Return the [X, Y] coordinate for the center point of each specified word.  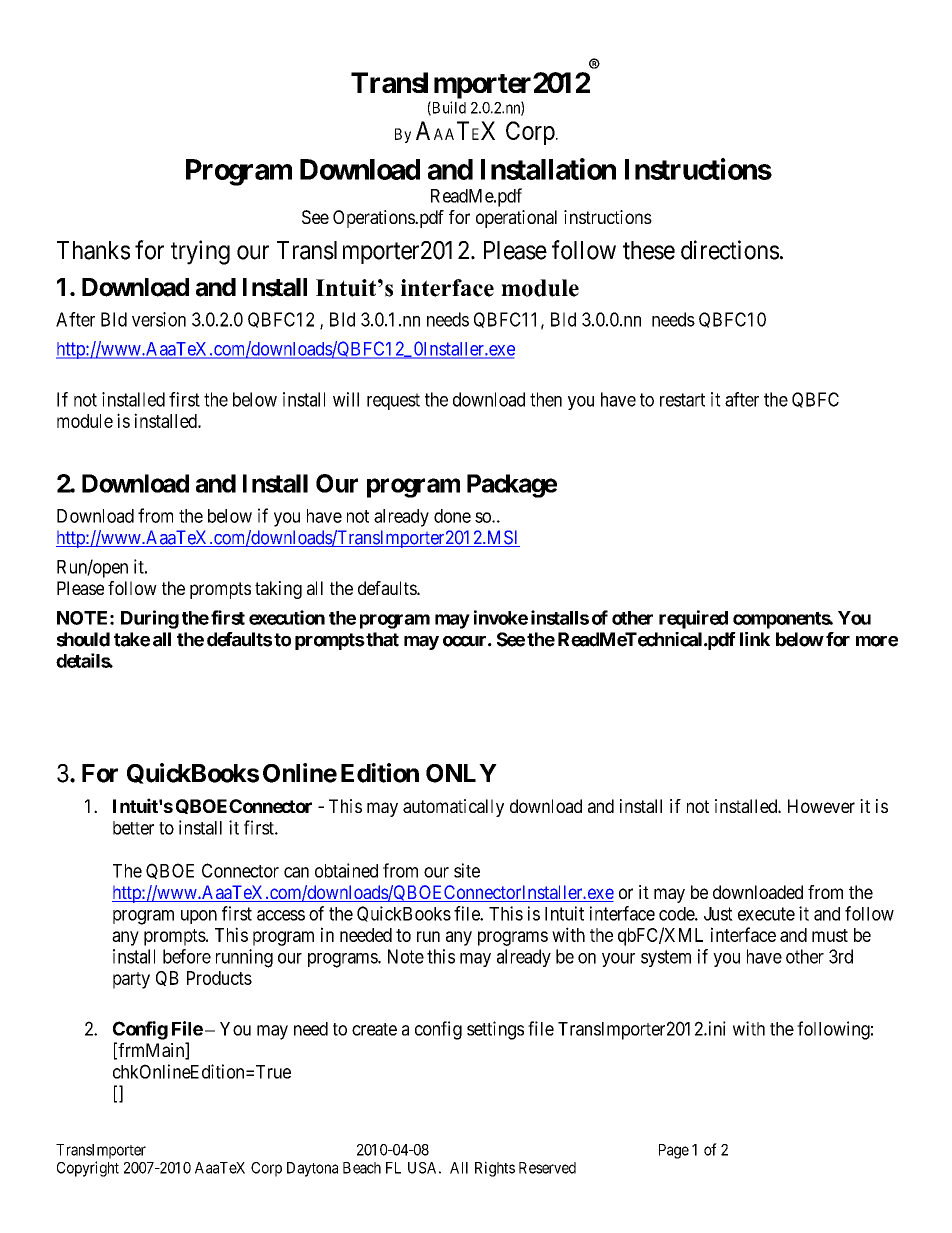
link [755, 639]
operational [516, 219]
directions [730, 250]
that [381, 639]
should [83, 639]
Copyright [88, 1169]
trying [200, 252]
